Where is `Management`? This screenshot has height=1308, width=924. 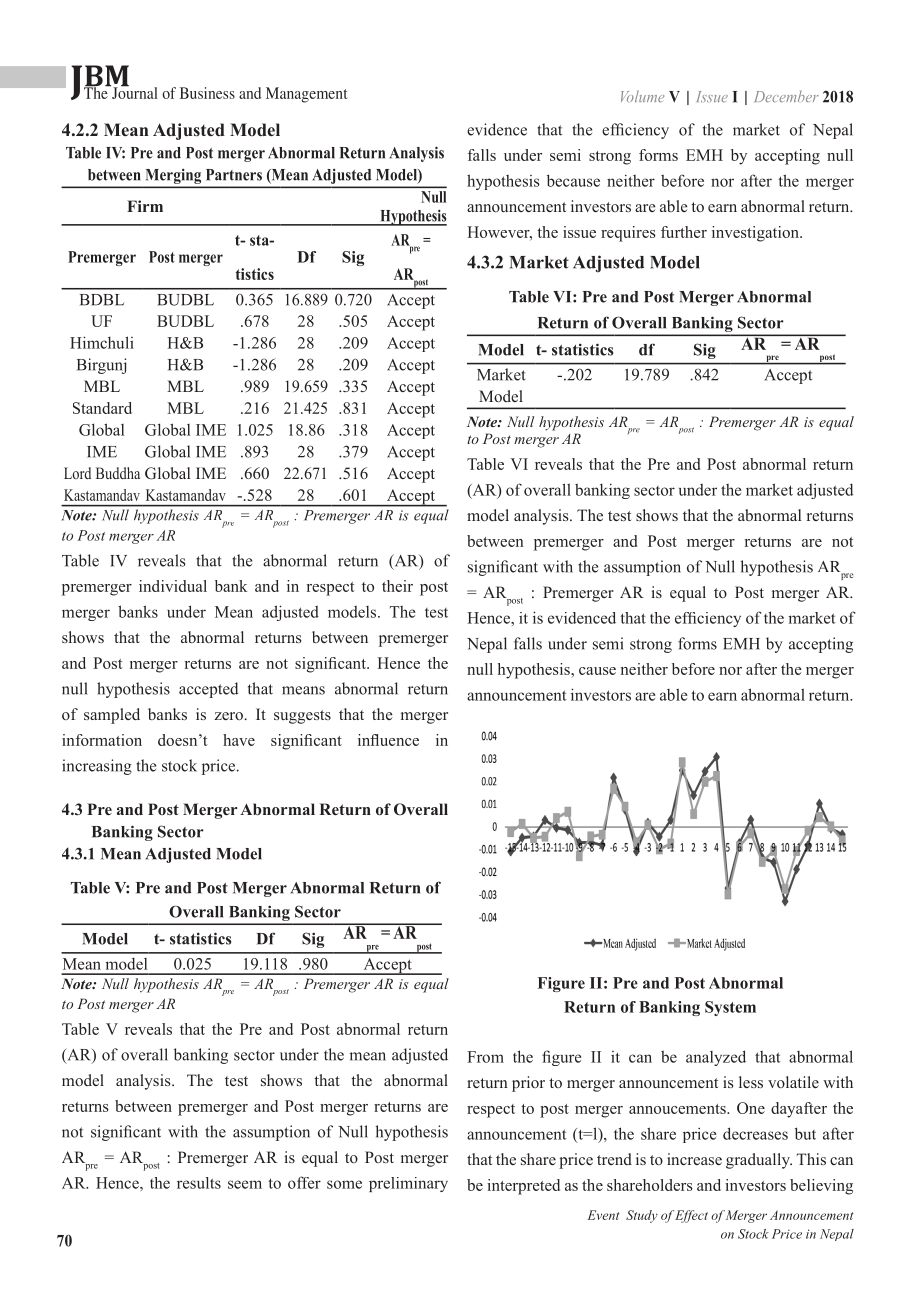
Management is located at coordinates (306, 95).
